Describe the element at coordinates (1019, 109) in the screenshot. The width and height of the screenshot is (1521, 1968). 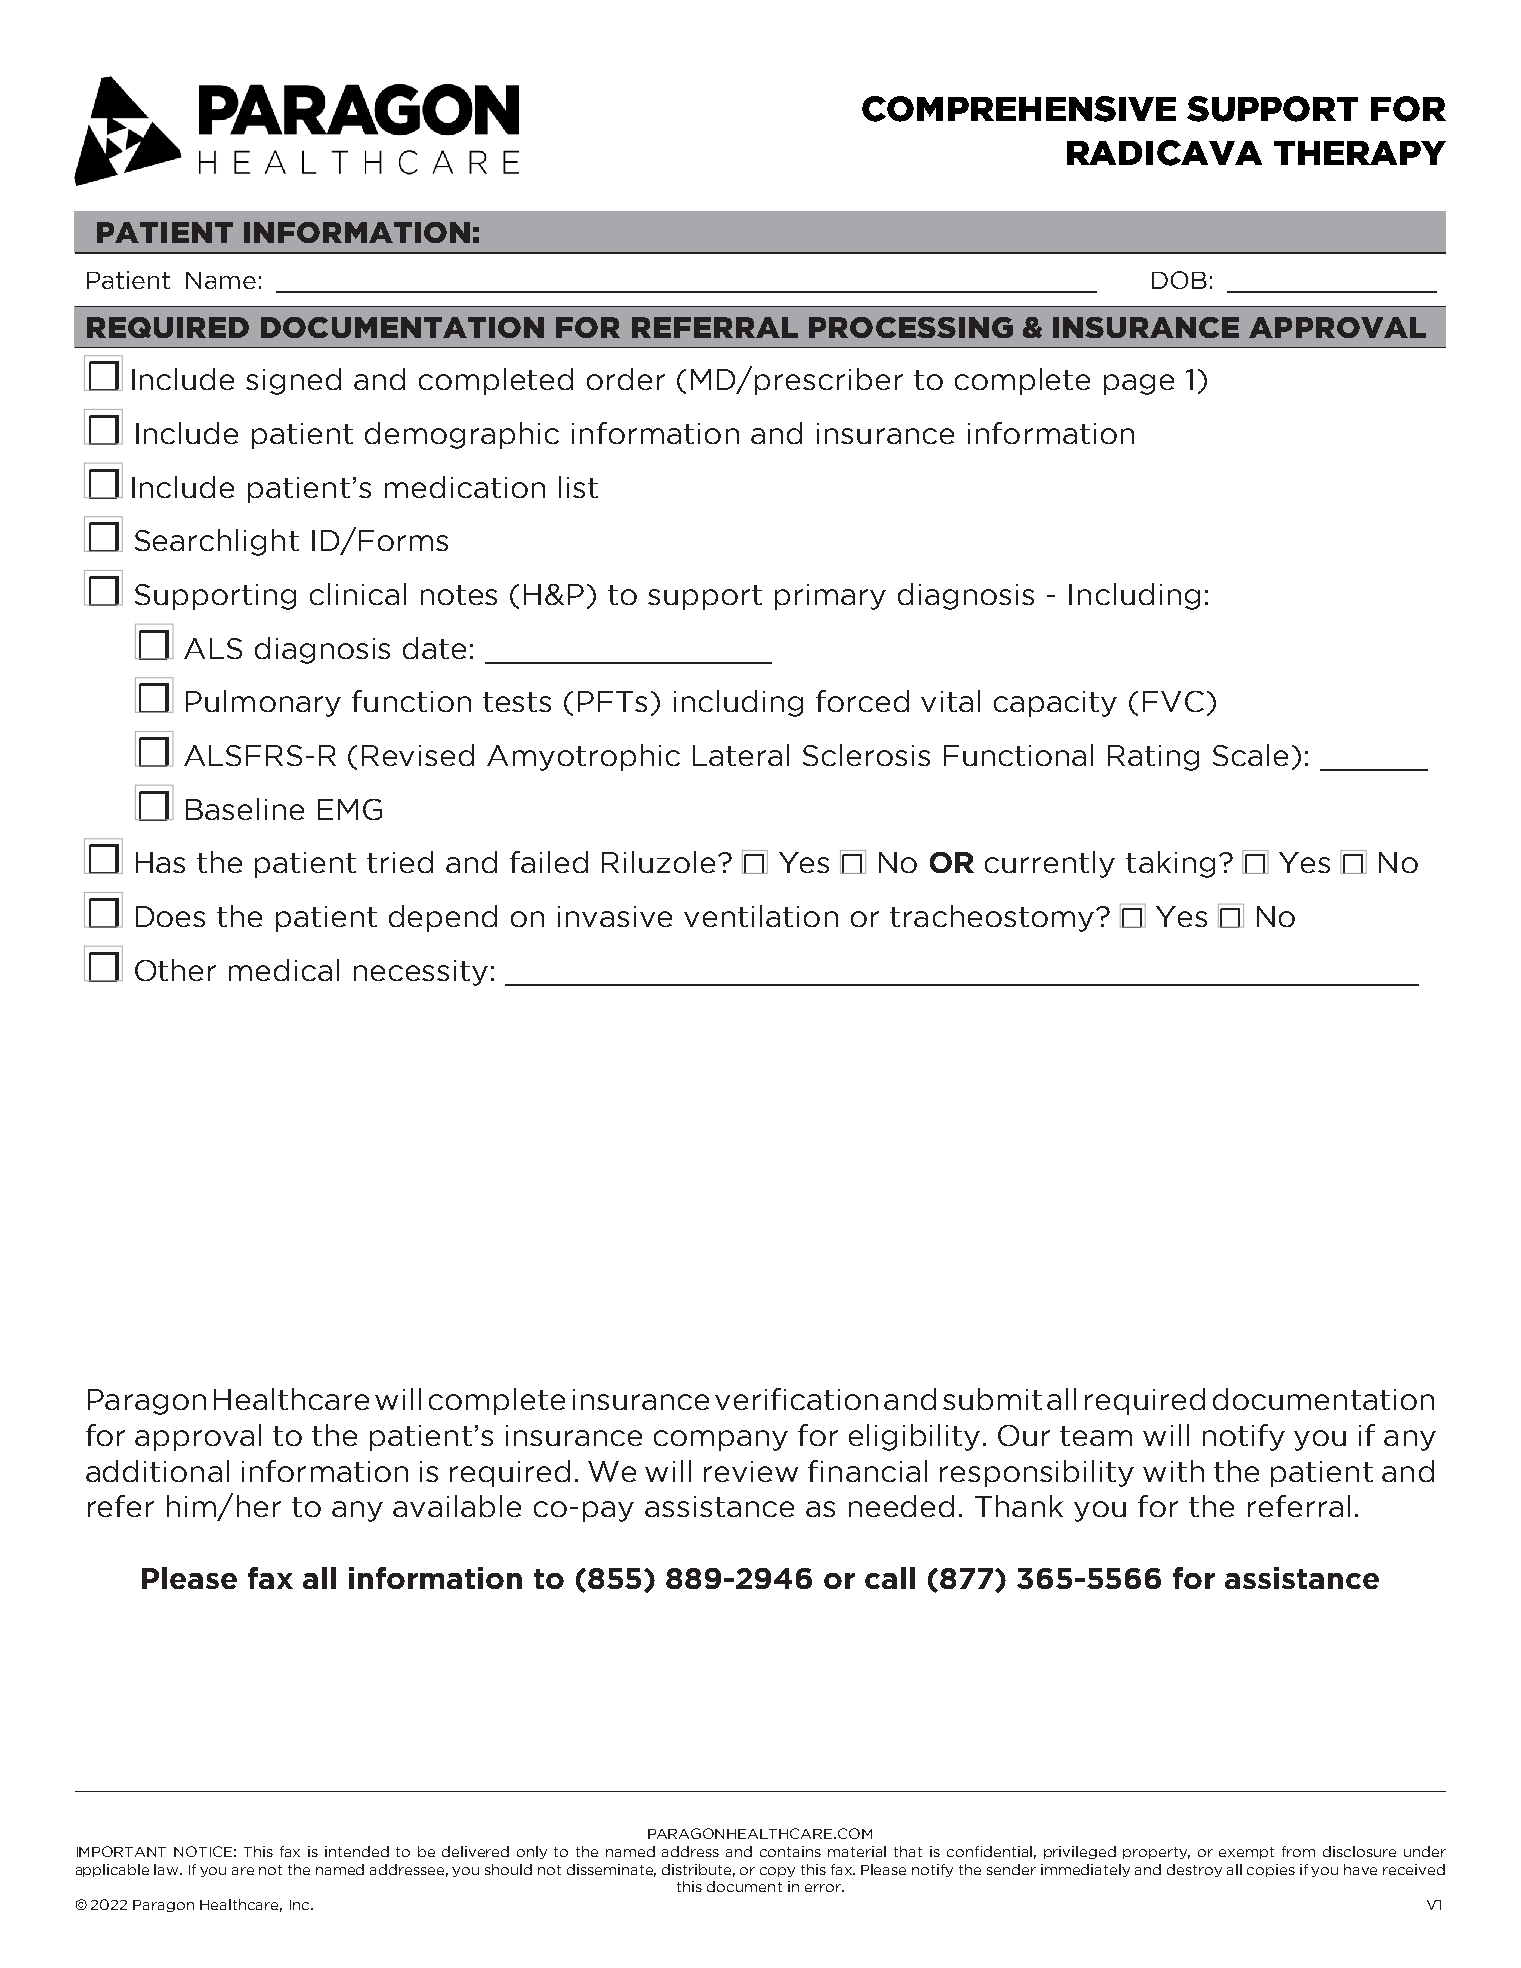
I see `COMPREHENSIVE` at that location.
